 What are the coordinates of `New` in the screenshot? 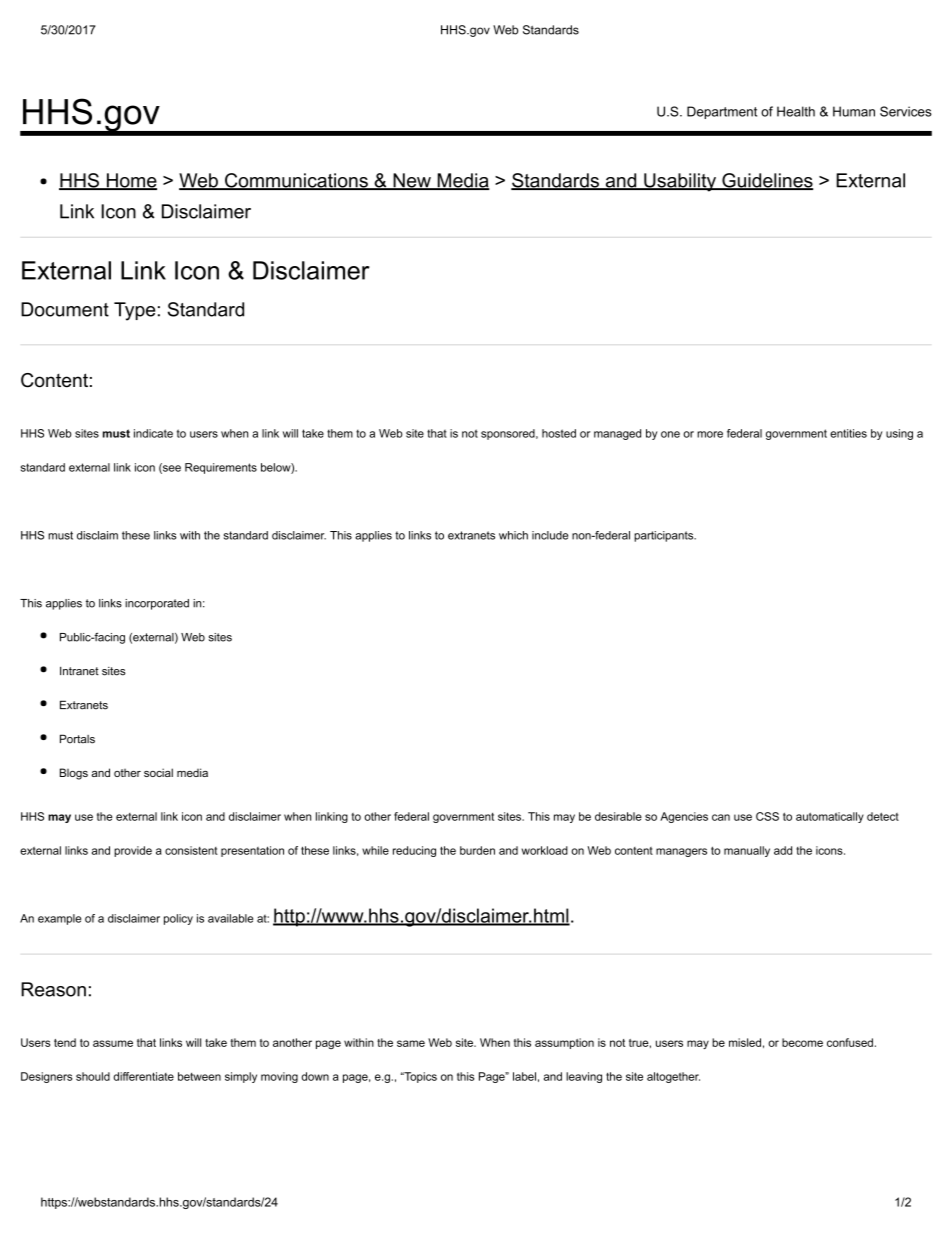 It's located at (412, 181).
